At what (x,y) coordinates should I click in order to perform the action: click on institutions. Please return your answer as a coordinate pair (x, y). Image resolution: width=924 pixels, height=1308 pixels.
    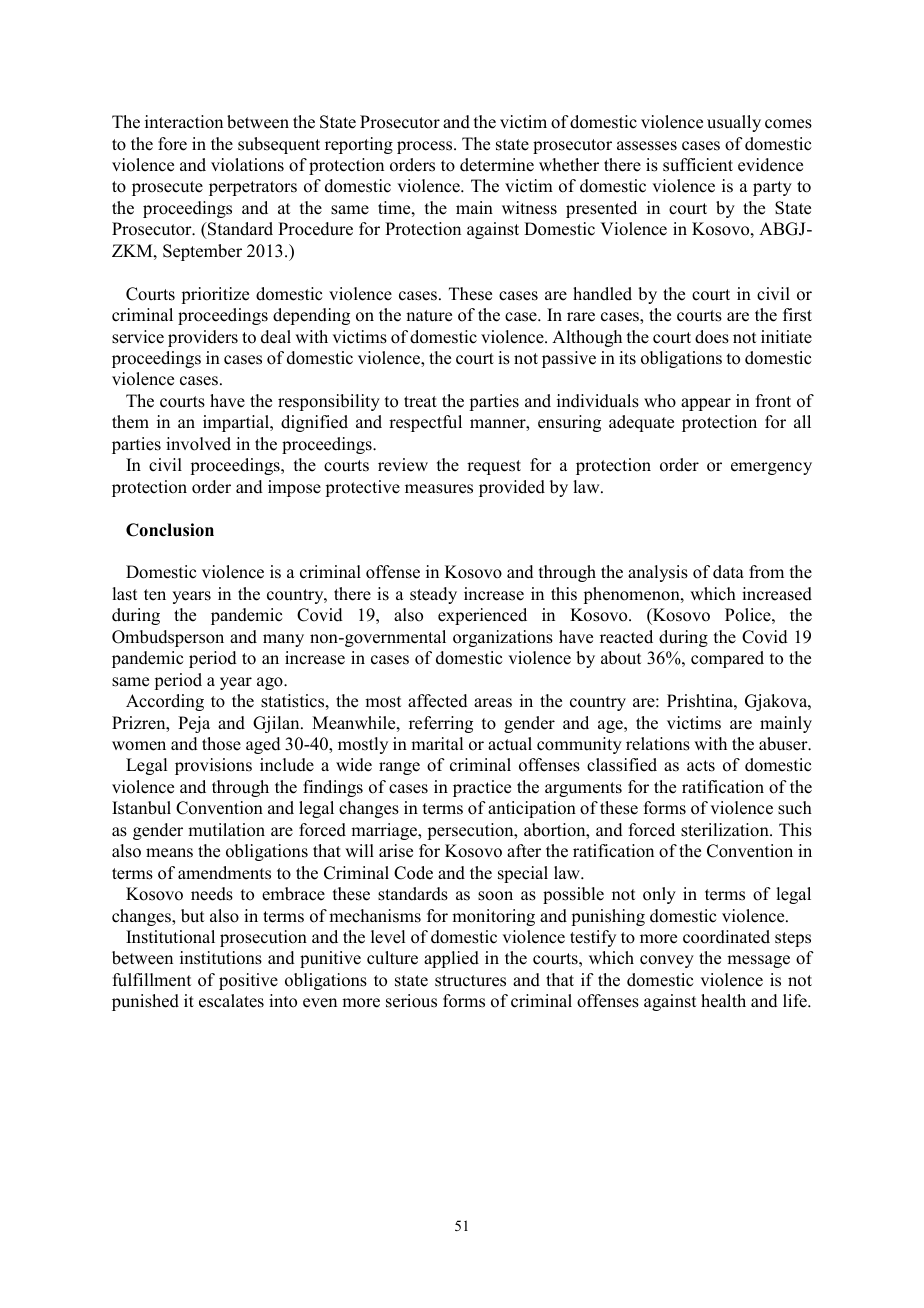
    Looking at the image, I should click on (221, 958).
